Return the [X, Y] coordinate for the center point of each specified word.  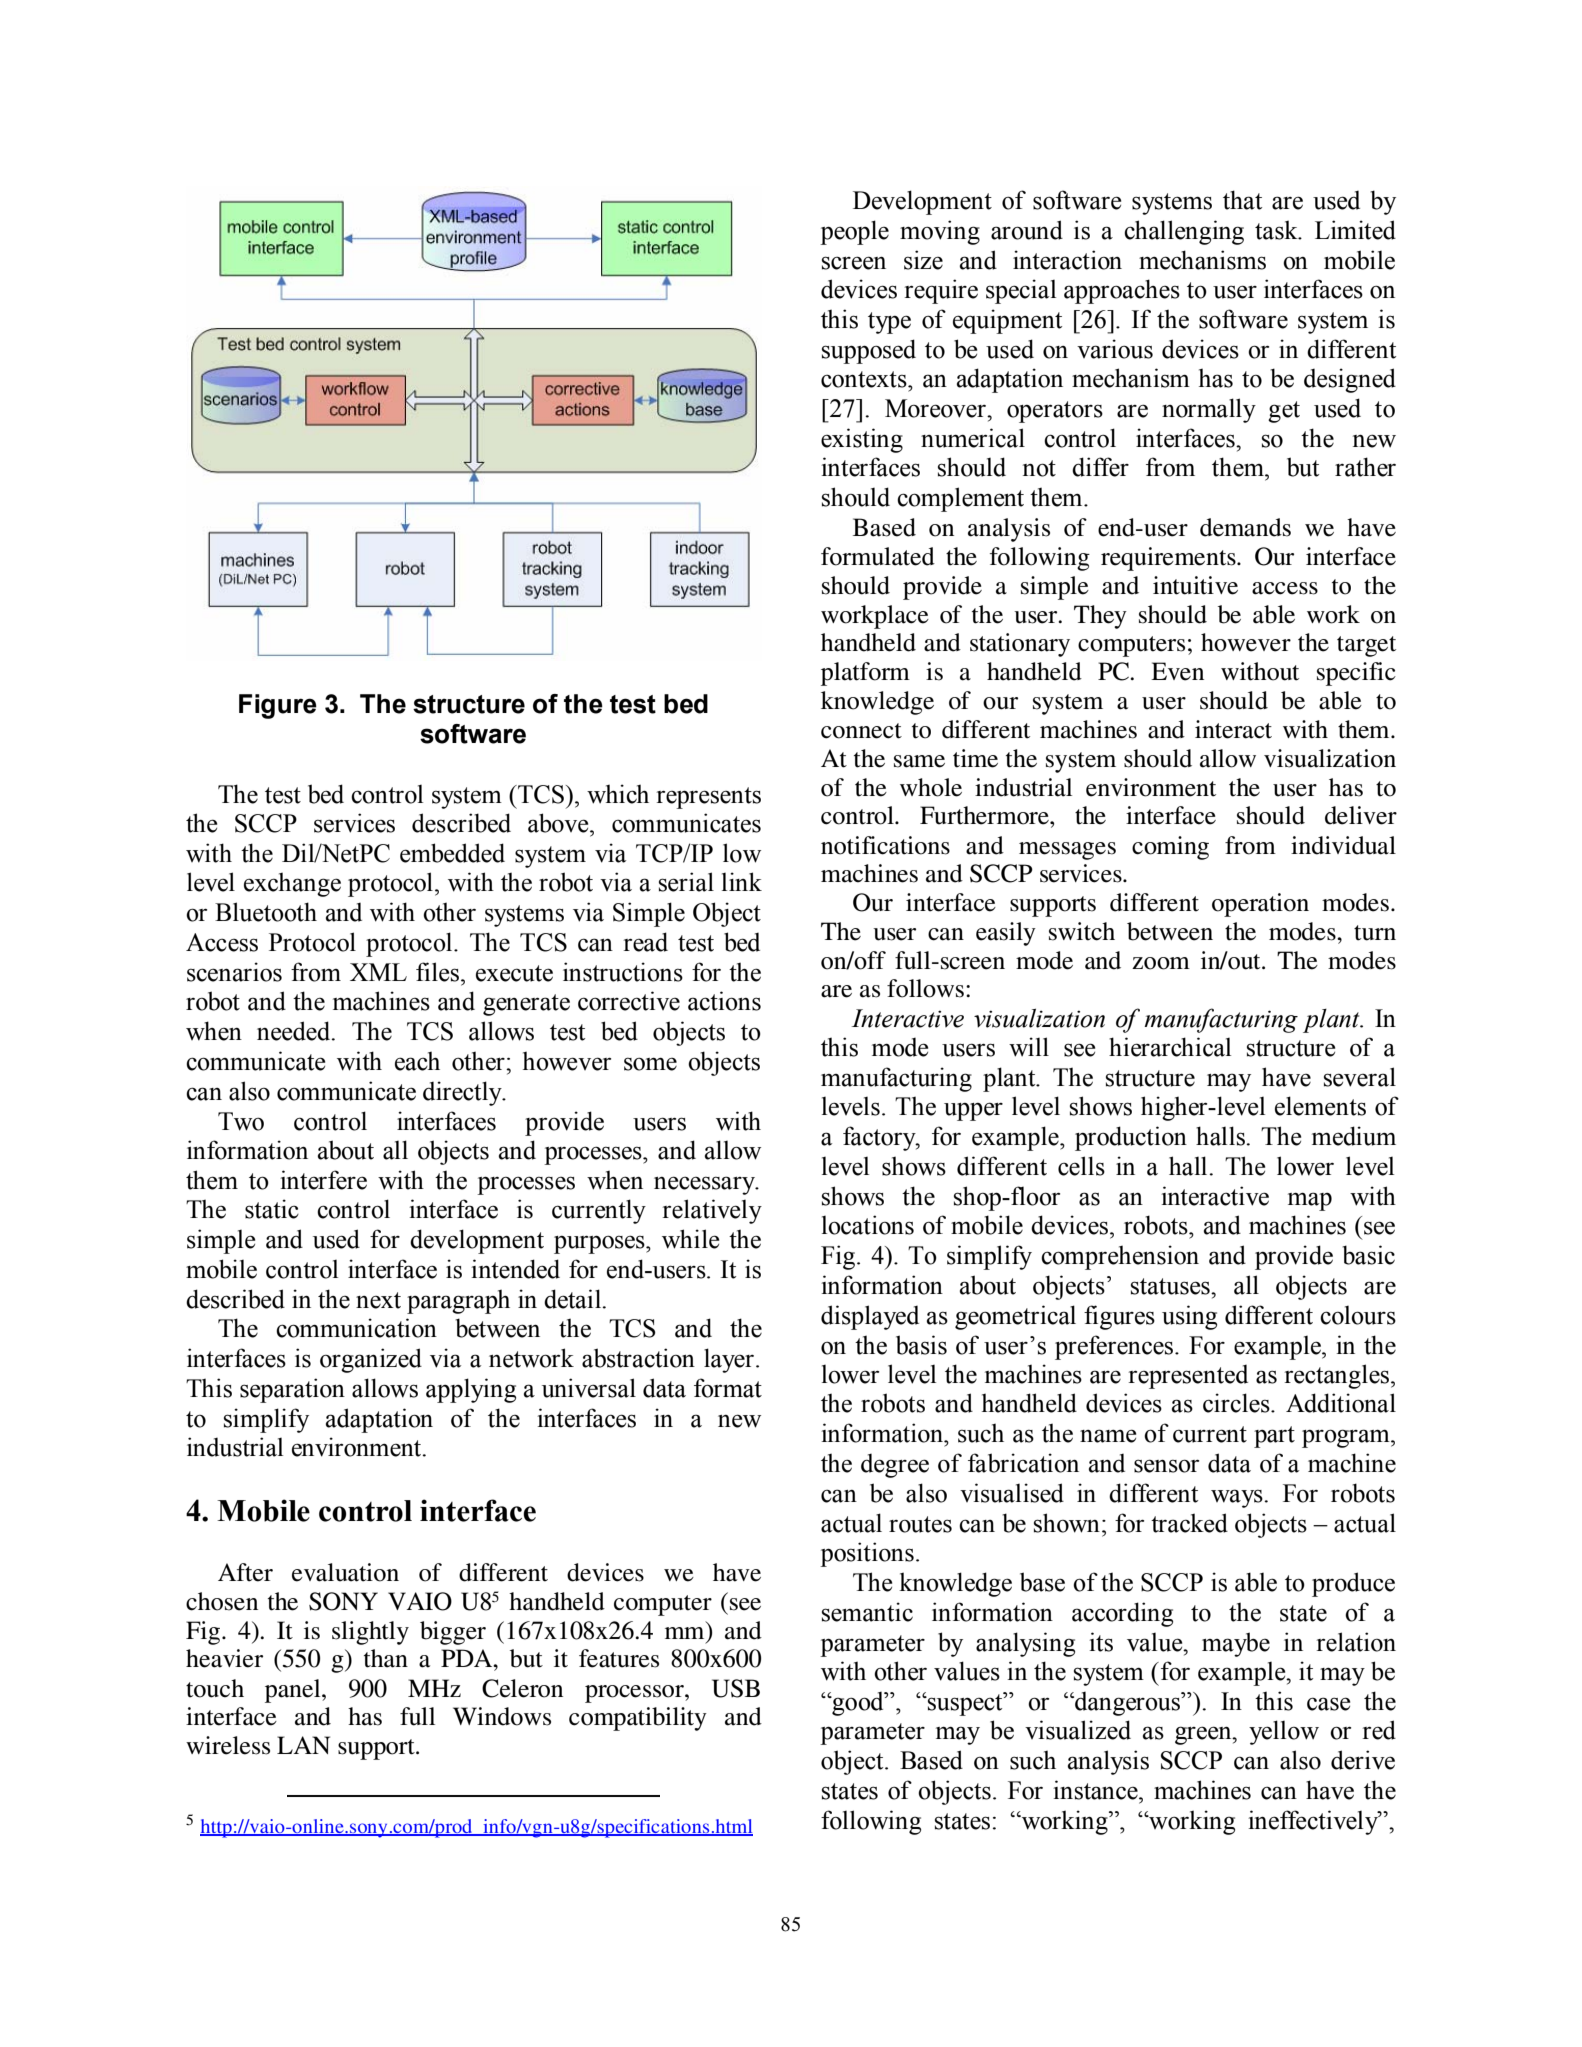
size [923, 260]
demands [1245, 527]
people [854, 232]
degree [895, 1466]
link [742, 881]
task [1277, 230]
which [618, 794]
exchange [292, 884]
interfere [323, 1180]
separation [292, 1390]
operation [1260, 905]
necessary [705, 1185]
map [1310, 1201]
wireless [228, 1745]
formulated [878, 556]
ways [1238, 1498]
